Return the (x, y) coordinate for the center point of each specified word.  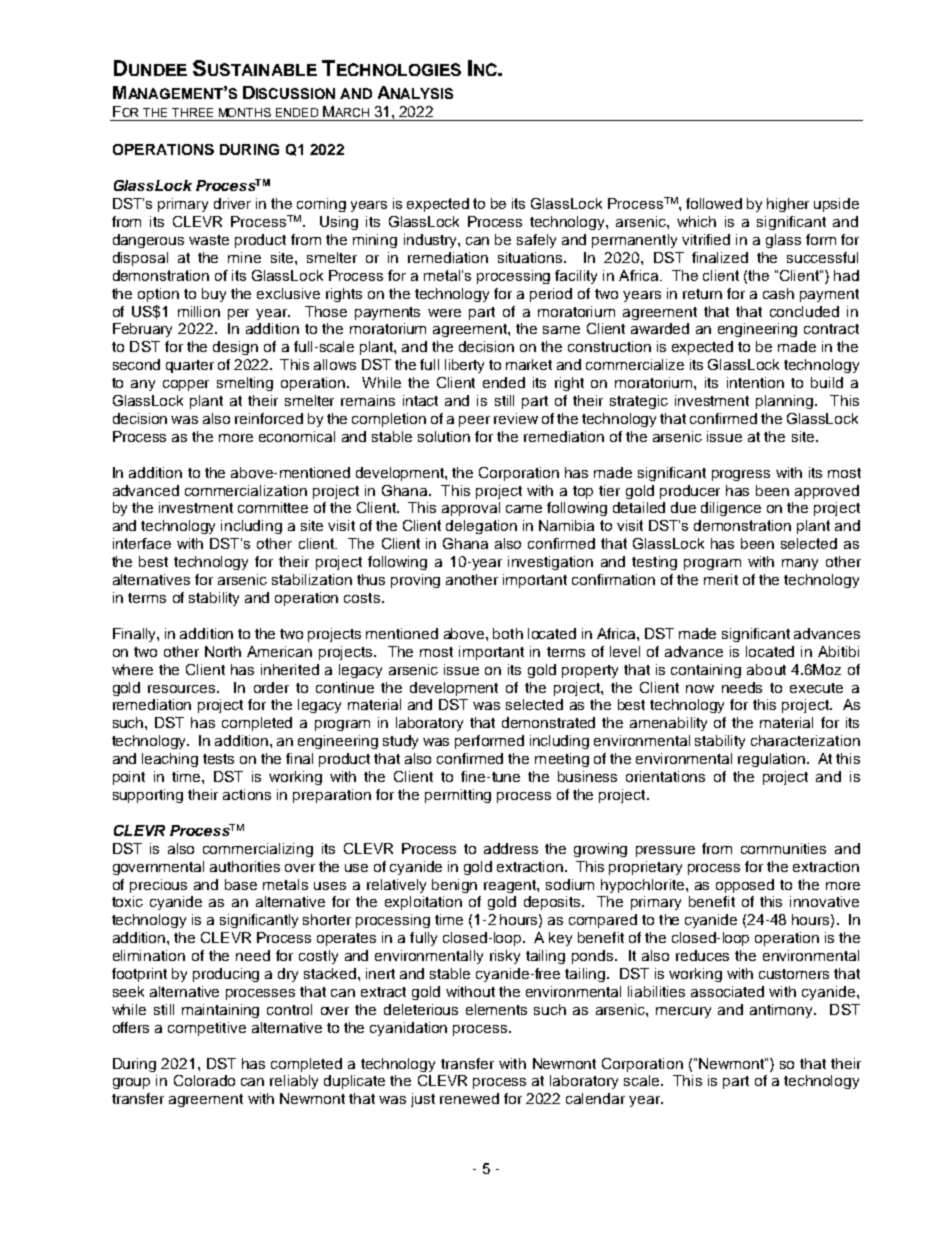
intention (755, 382)
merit (721, 579)
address (511, 848)
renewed (469, 1098)
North (223, 651)
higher (788, 205)
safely (536, 241)
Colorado (204, 1080)
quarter (190, 366)
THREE (192, 112)
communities (783, 848)
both (508, 633)
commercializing (258, 850)
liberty (464, 366)
